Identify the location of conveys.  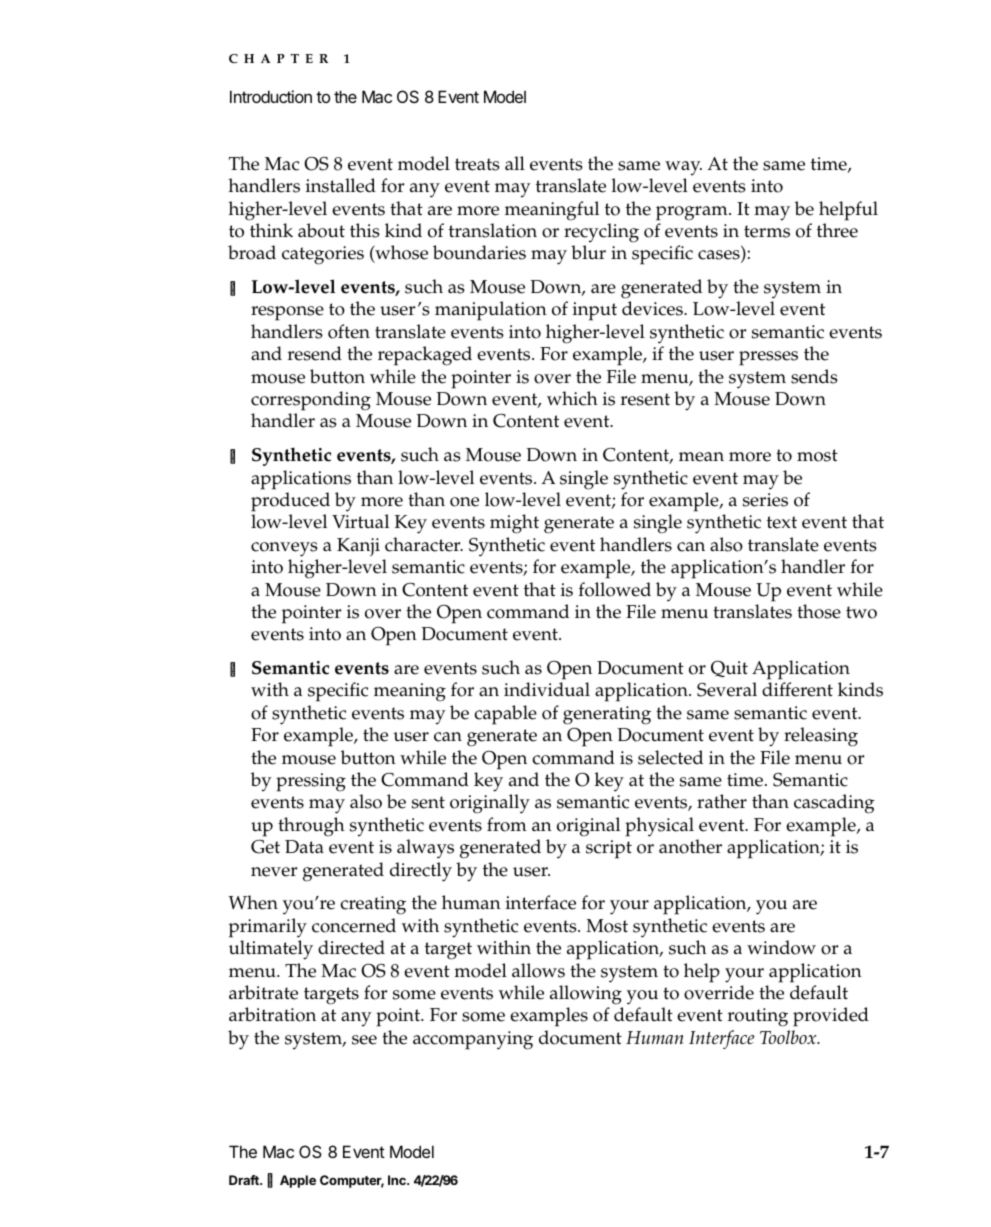
(284, 549).
